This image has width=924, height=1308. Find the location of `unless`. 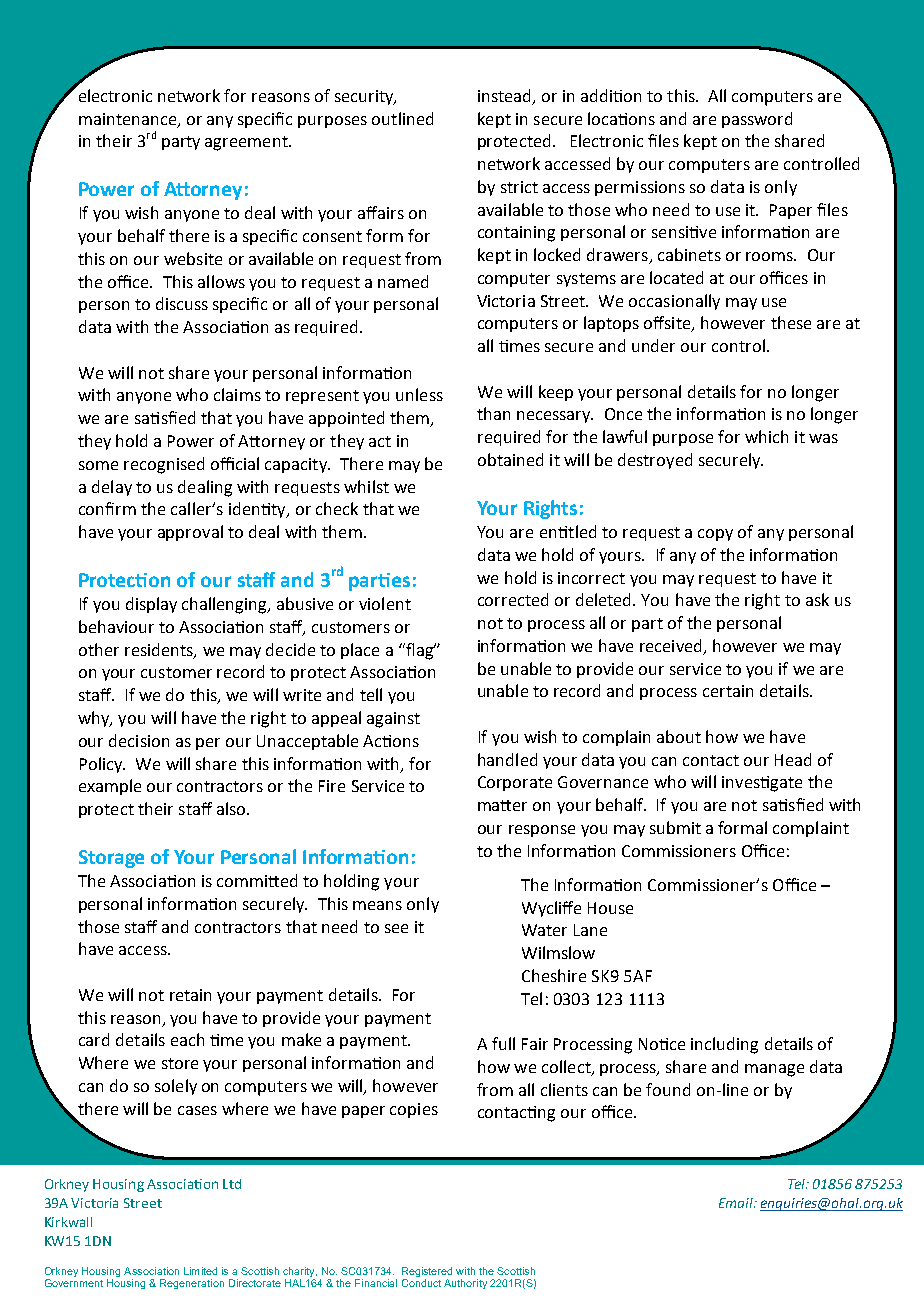

unless is located at coordinates (419, 394).
